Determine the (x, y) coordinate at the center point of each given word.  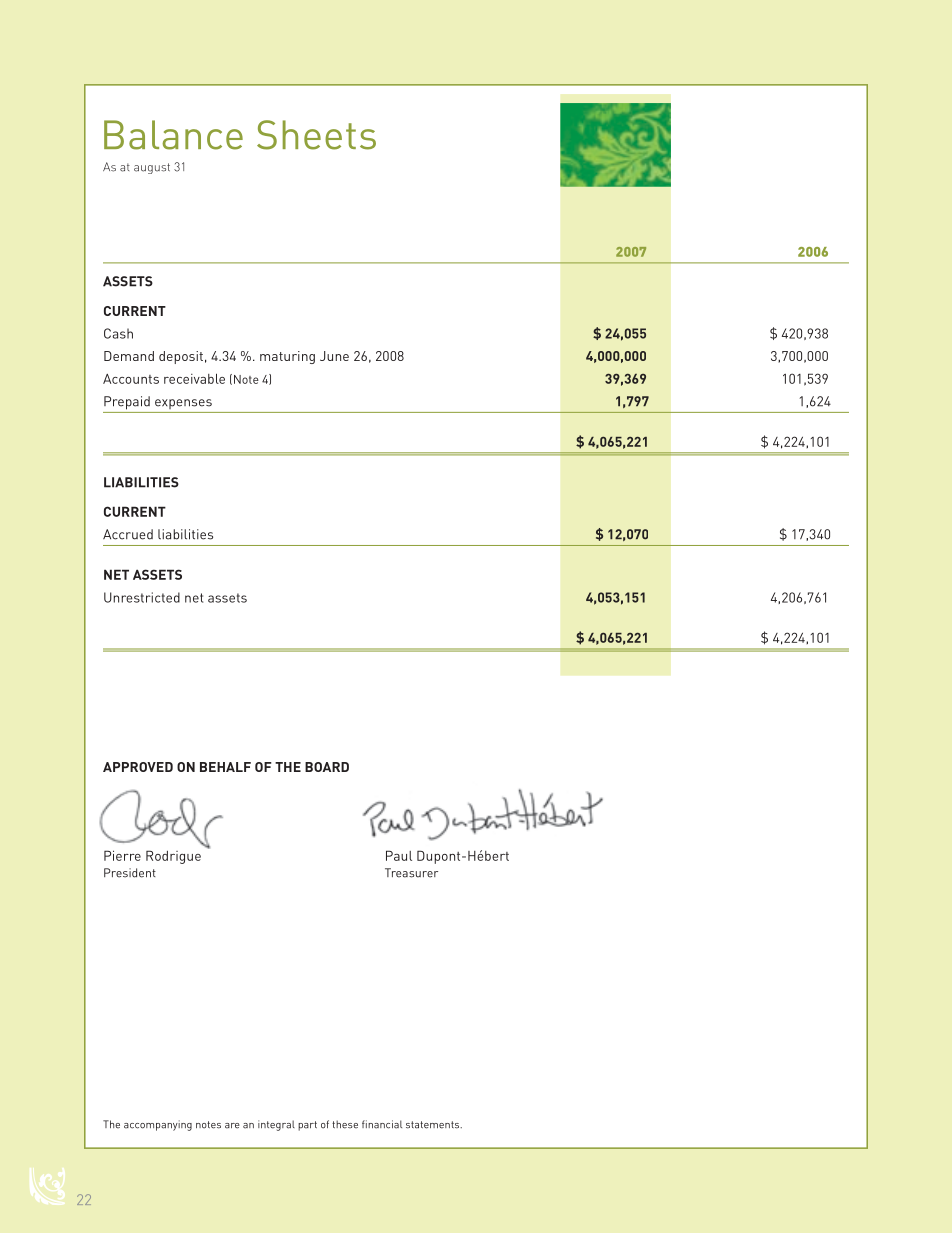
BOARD (327, 767)
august (152, 168)
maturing (287, 357)
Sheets (316, 135)
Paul (399, 855)
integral (276, 1125)
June (334, 356)
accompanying (158, 1125)
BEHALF (225, 767)
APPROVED (138, 767)
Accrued (128, 534)
